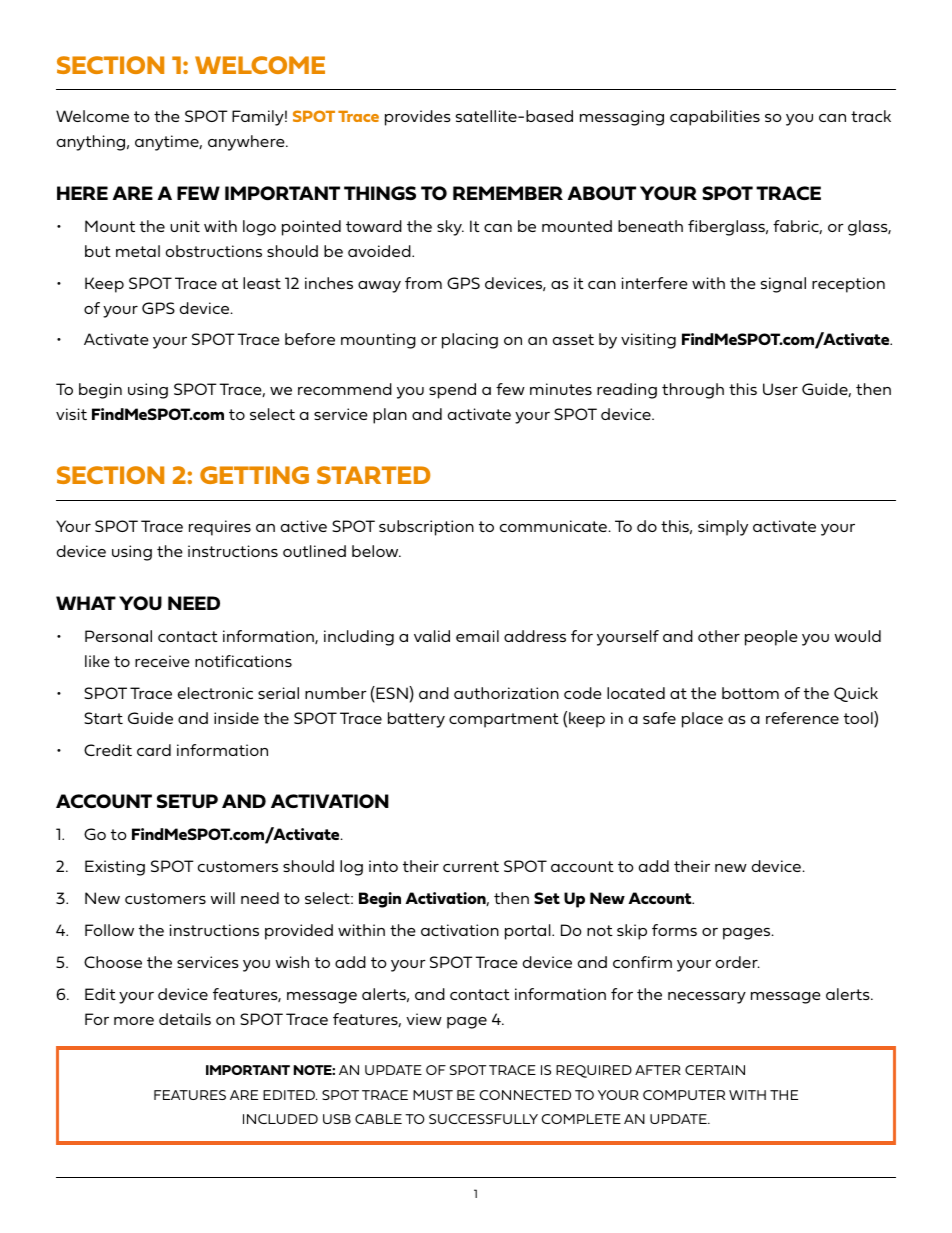 This page has width=952, height=1233. I want to click on spend, so click(452, 391).
